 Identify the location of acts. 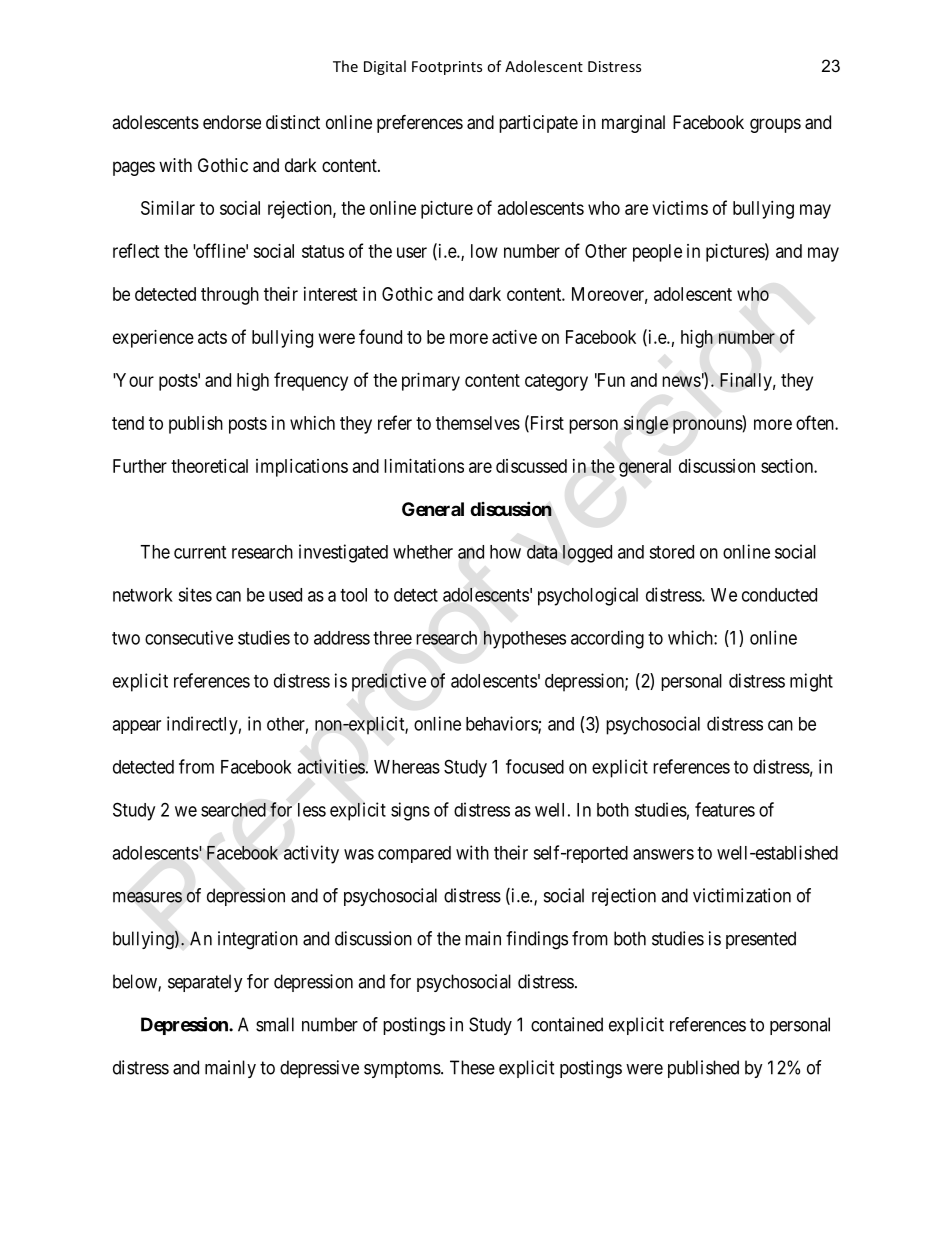
(212, 337).
